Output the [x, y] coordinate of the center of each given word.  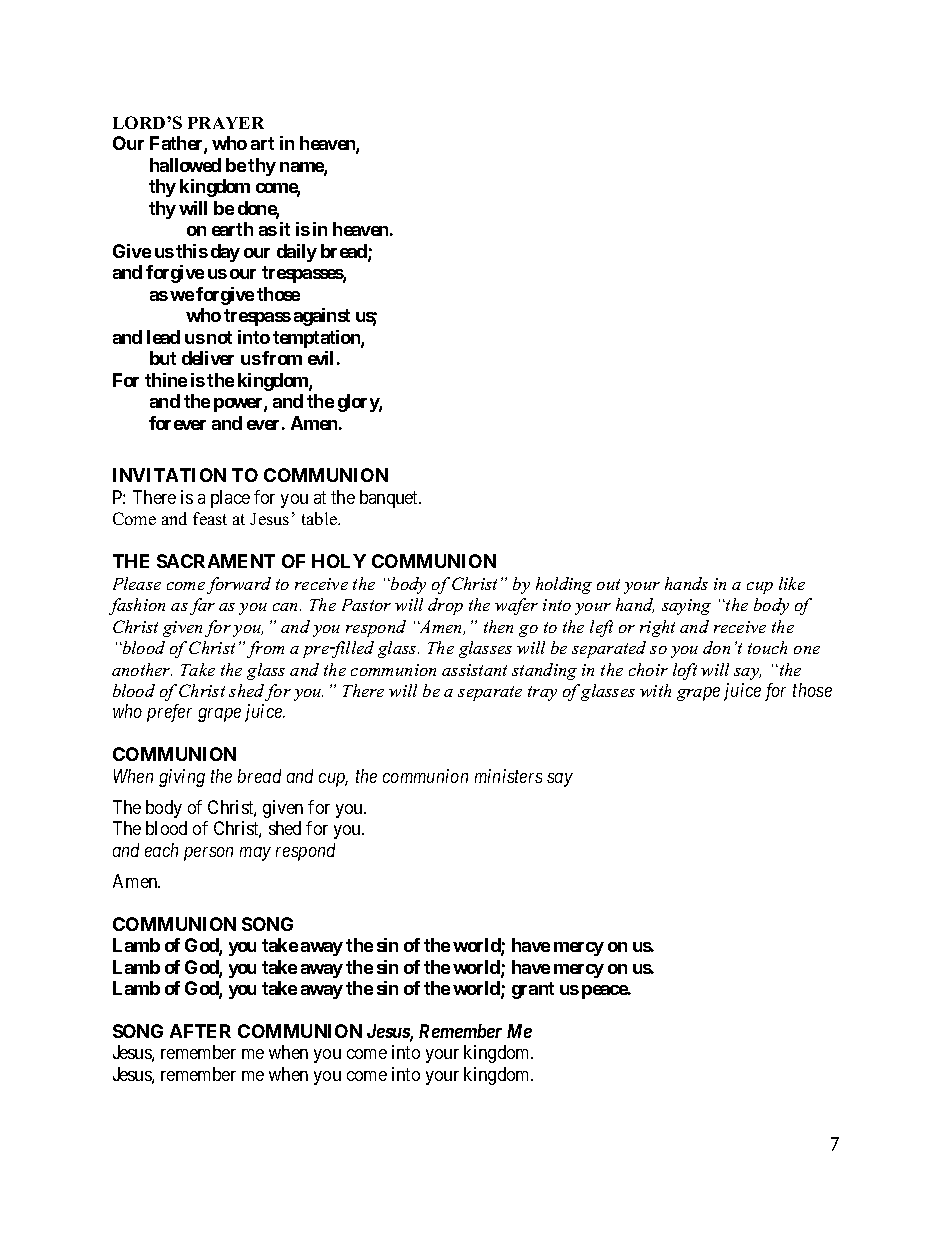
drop [445, 606]
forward [239, 585]
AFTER [200, 1031]
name [302, 168]
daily [297, 253]
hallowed [185, 165]
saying [686, 607]
